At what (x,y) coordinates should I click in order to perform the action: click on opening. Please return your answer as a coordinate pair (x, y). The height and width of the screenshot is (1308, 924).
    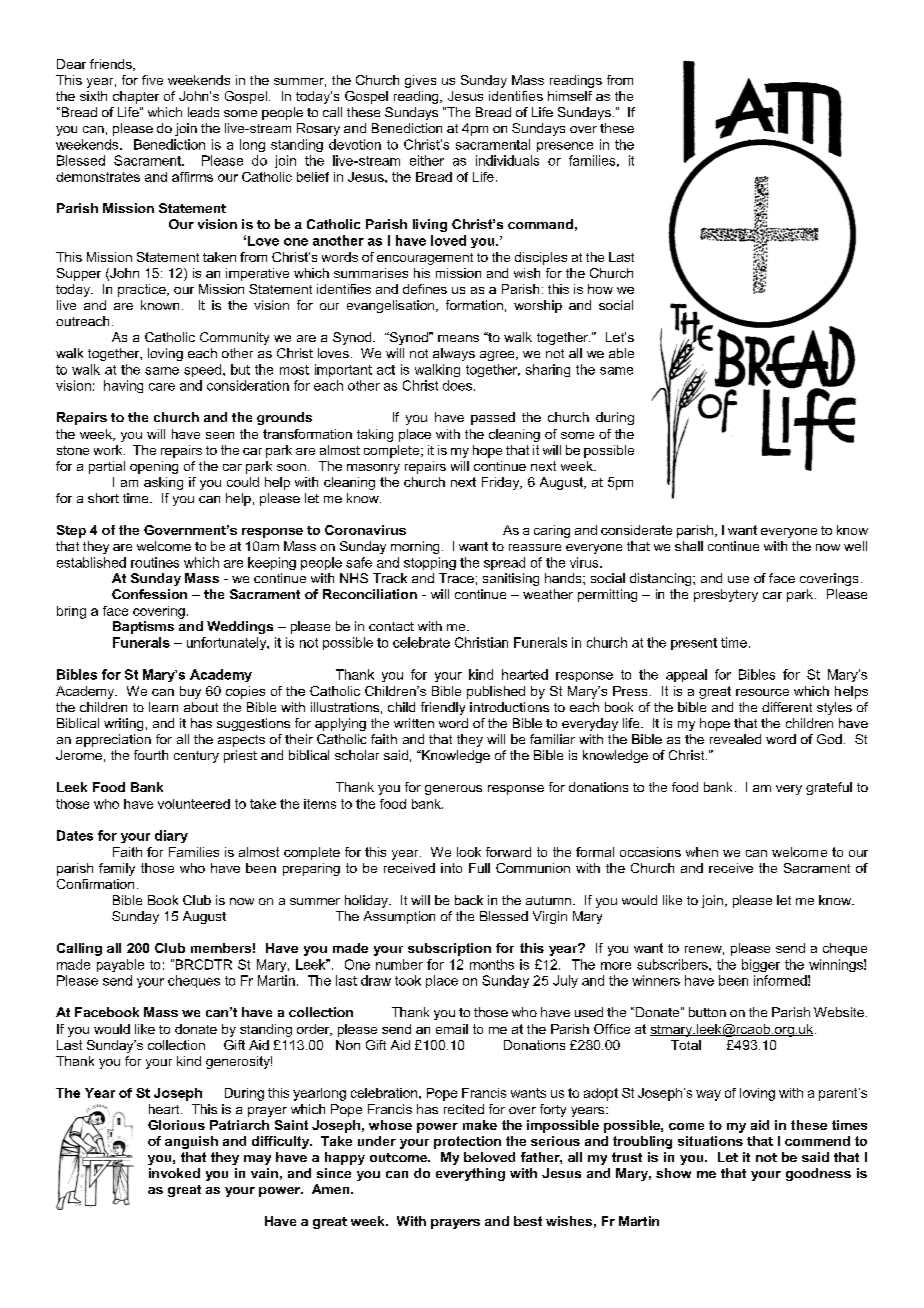
    Looking at the image, I should click on (154, 467).
